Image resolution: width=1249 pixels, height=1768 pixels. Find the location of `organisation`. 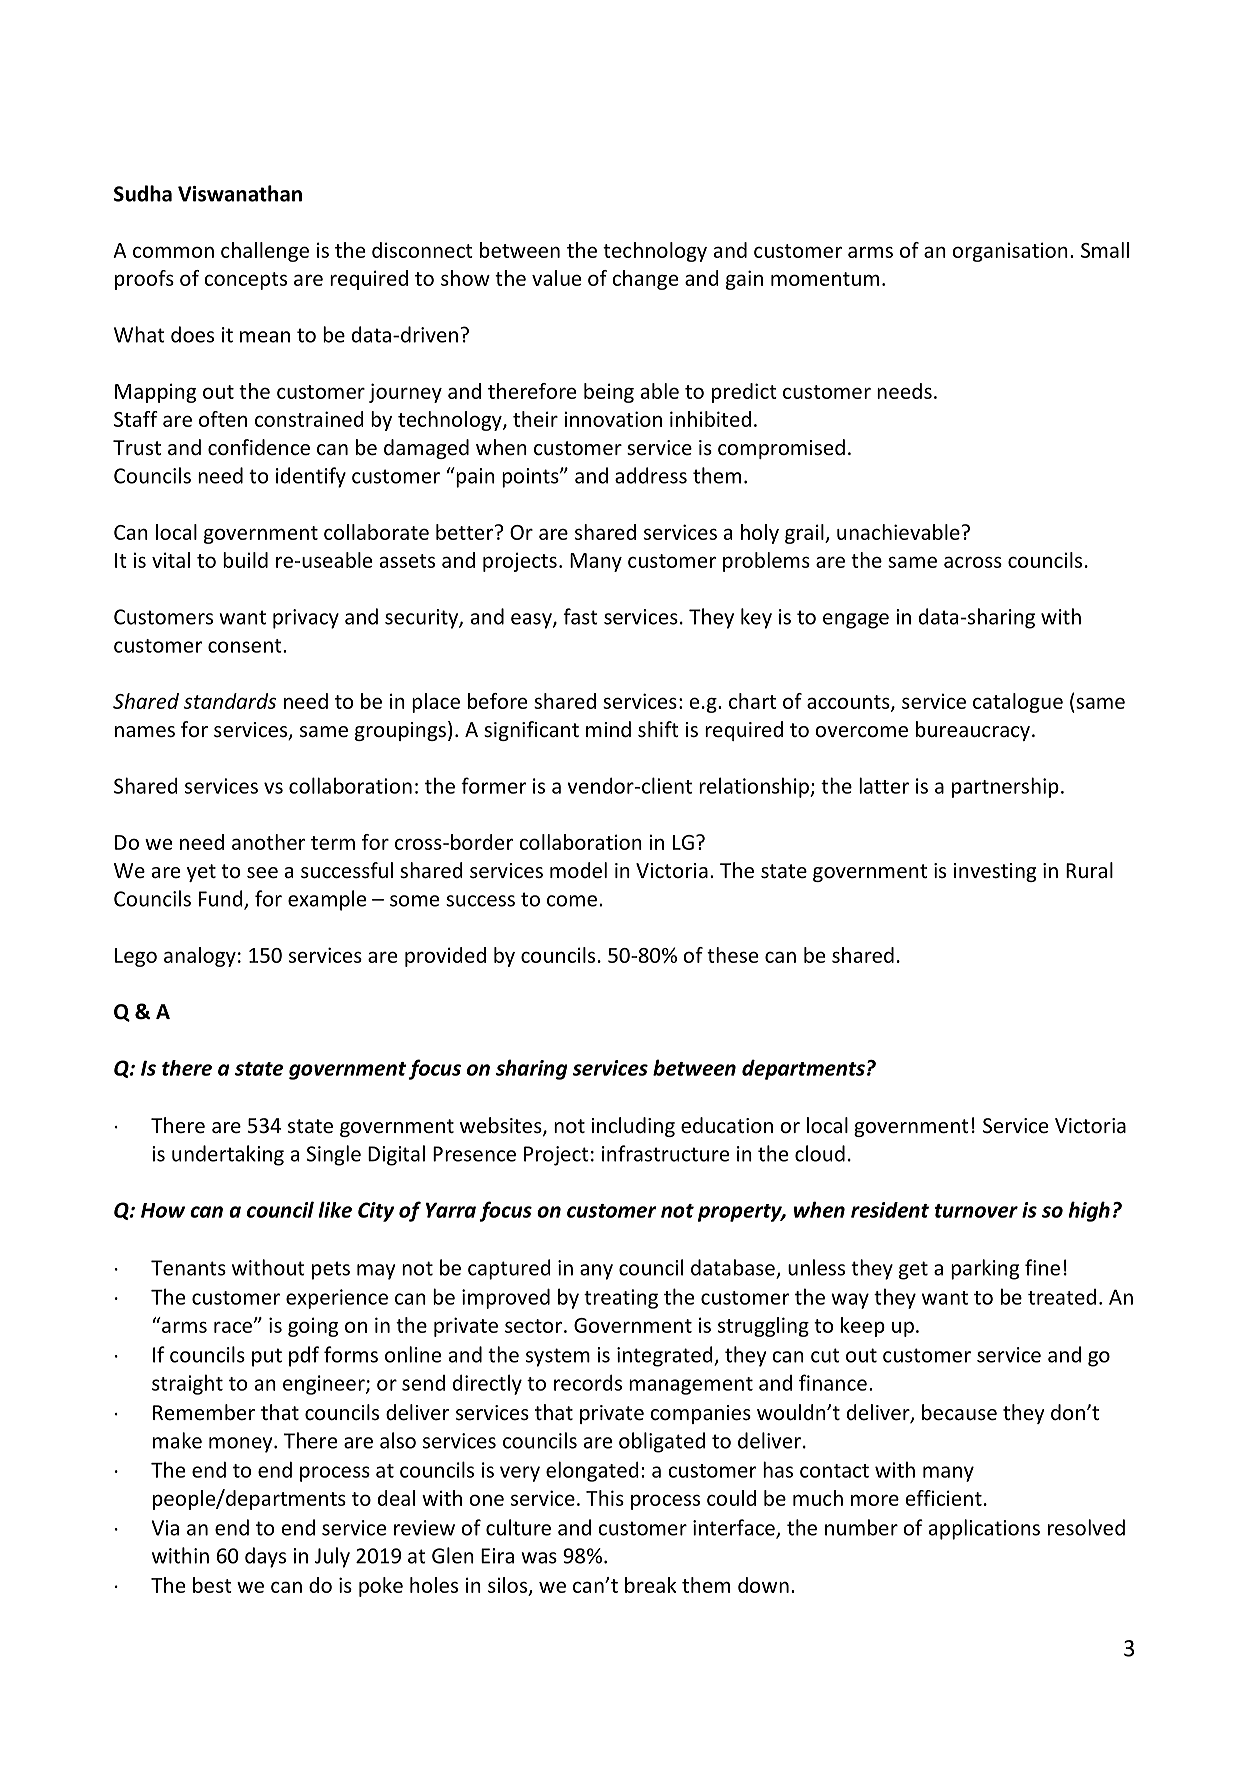

organisation is located at coordinates (1010, 252).
